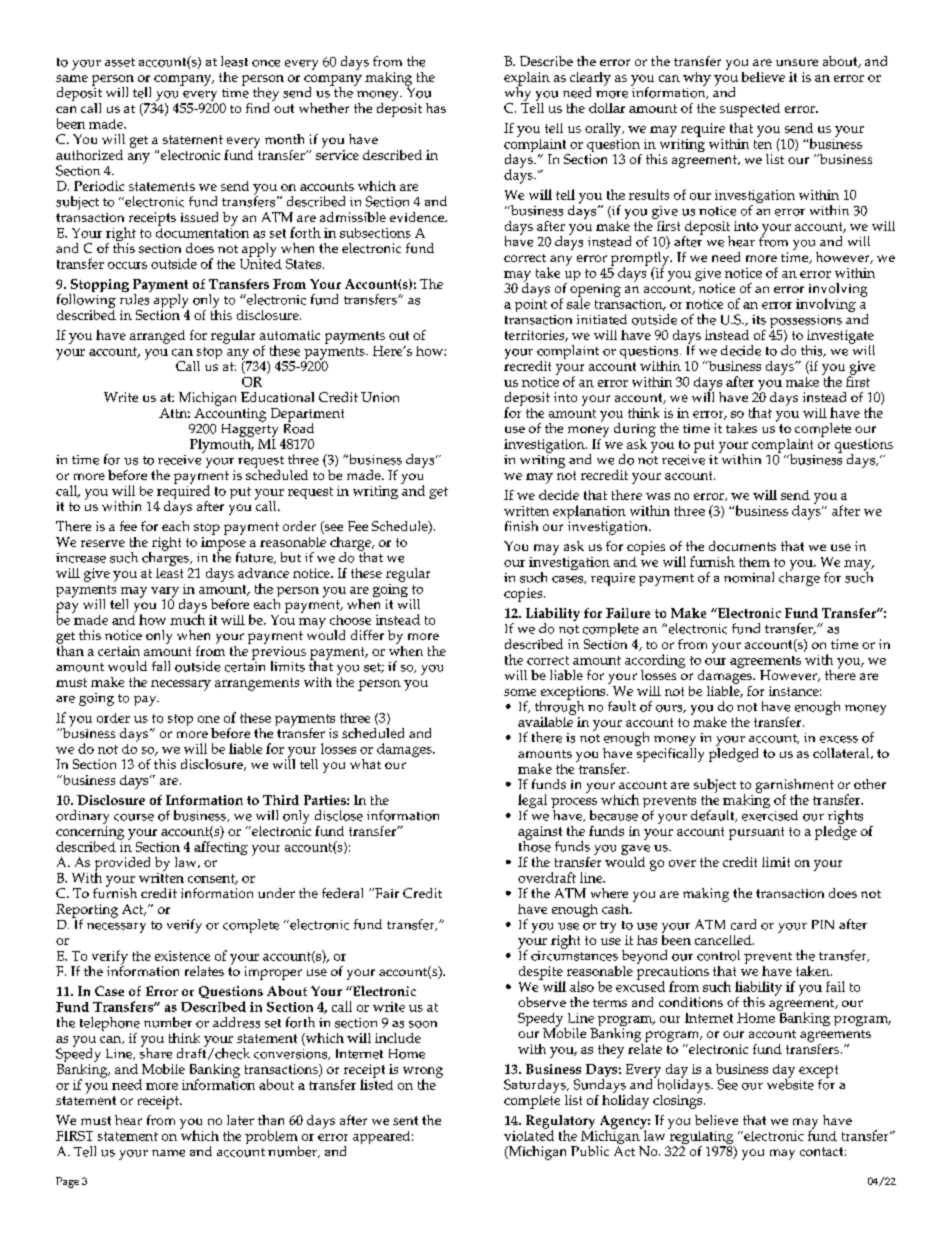  I want to click on differ, so click(367, 635).
